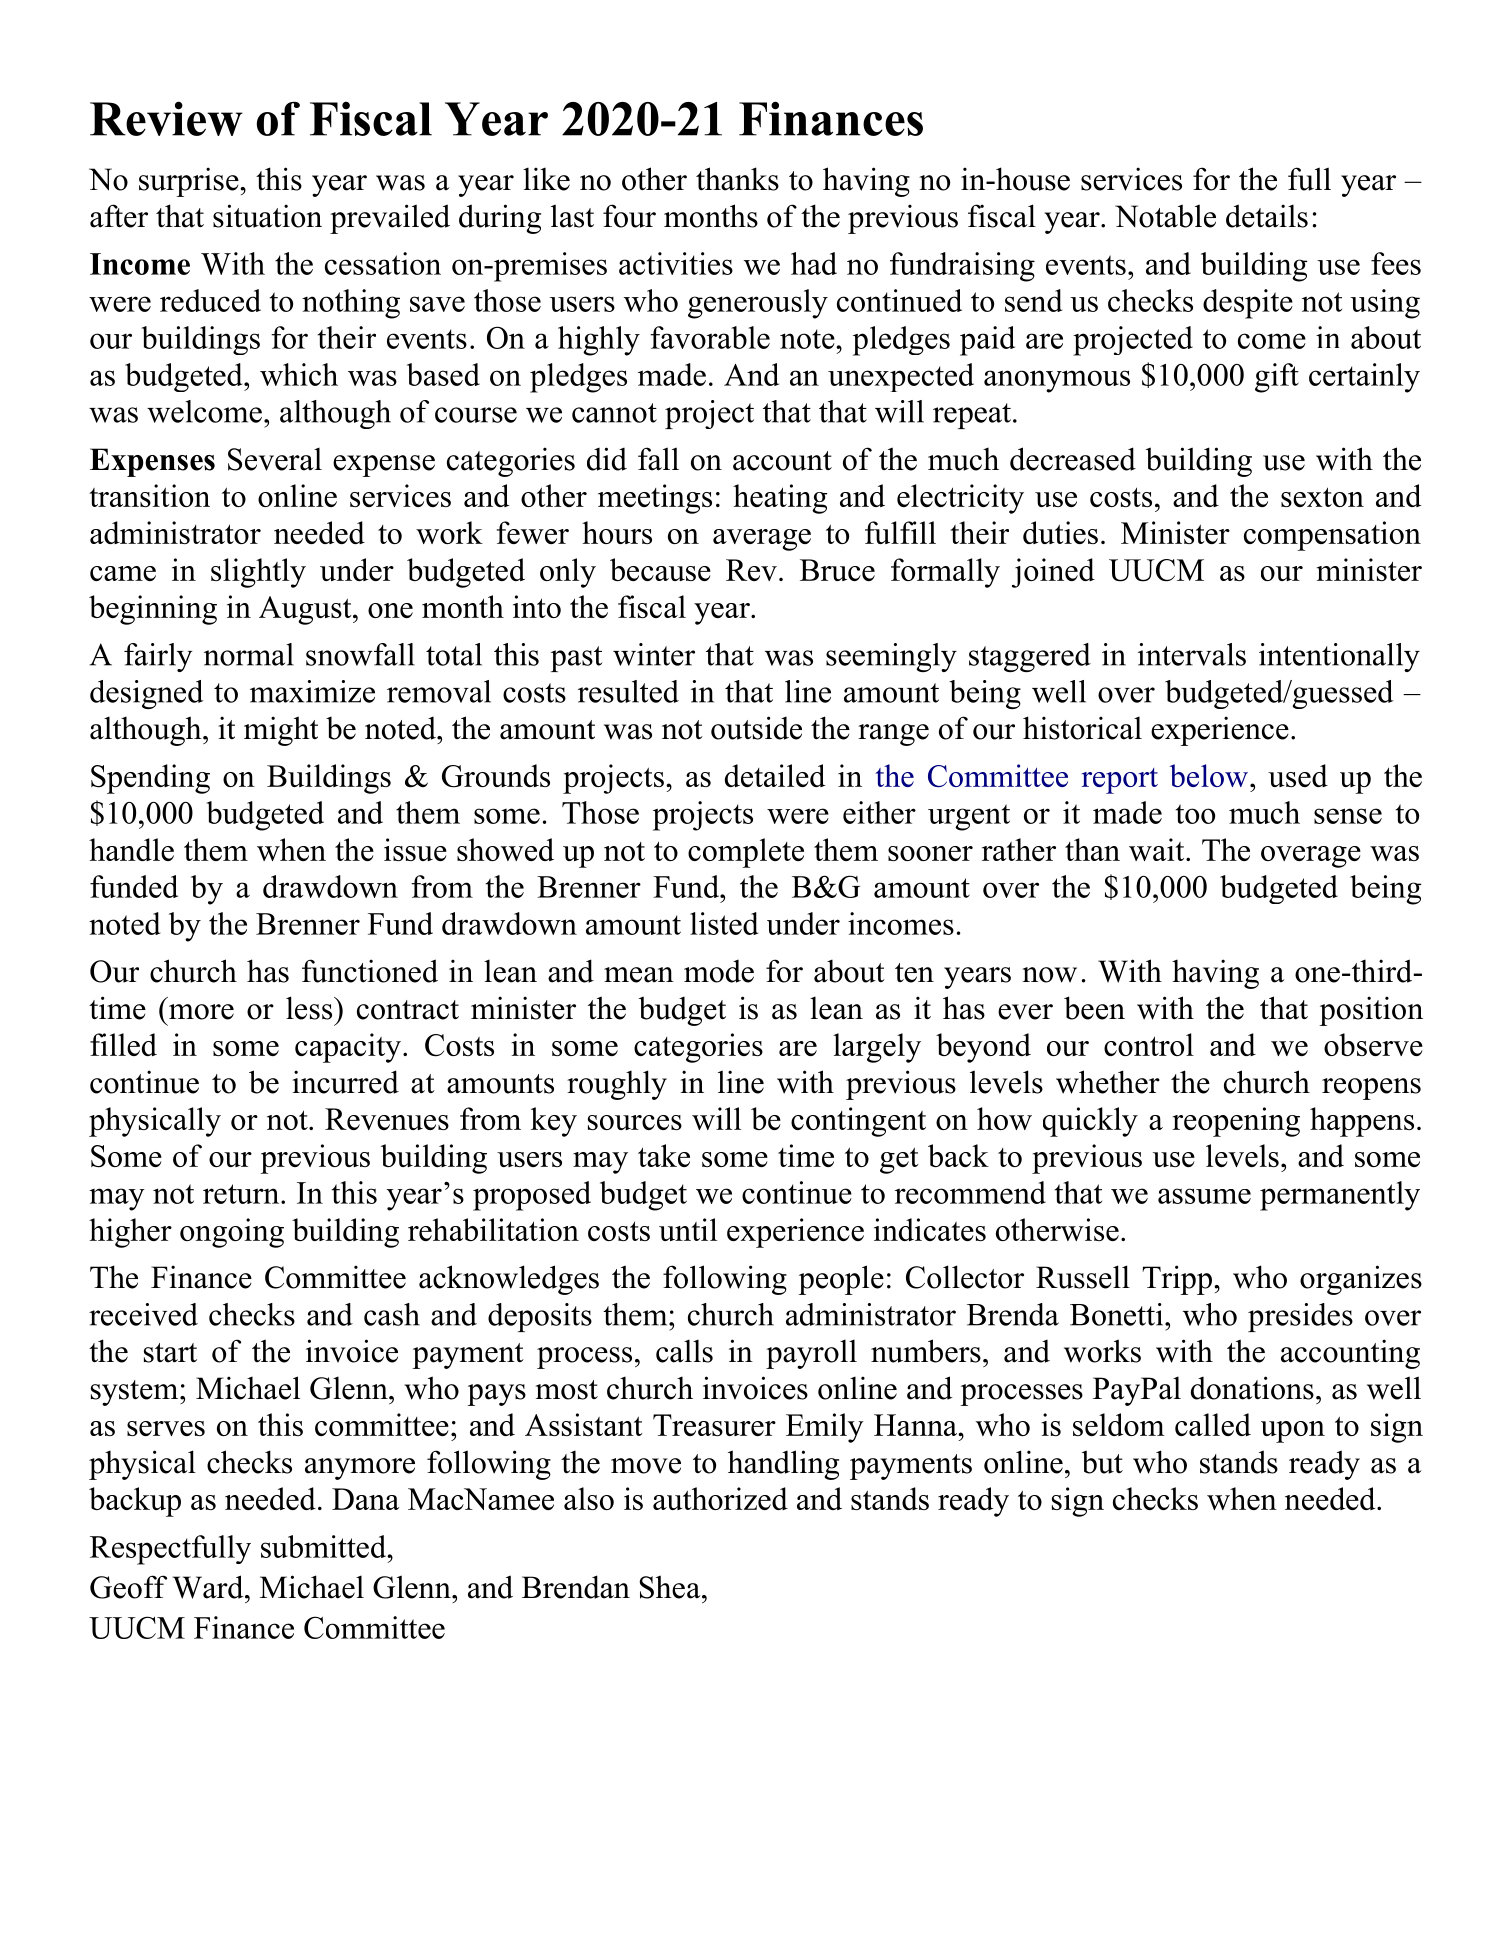 The height and width of the image is (1957, 1512). What do you see at coordinates (1195, 814) in the image?
I see `too` at bounding box center [1195, 814].
